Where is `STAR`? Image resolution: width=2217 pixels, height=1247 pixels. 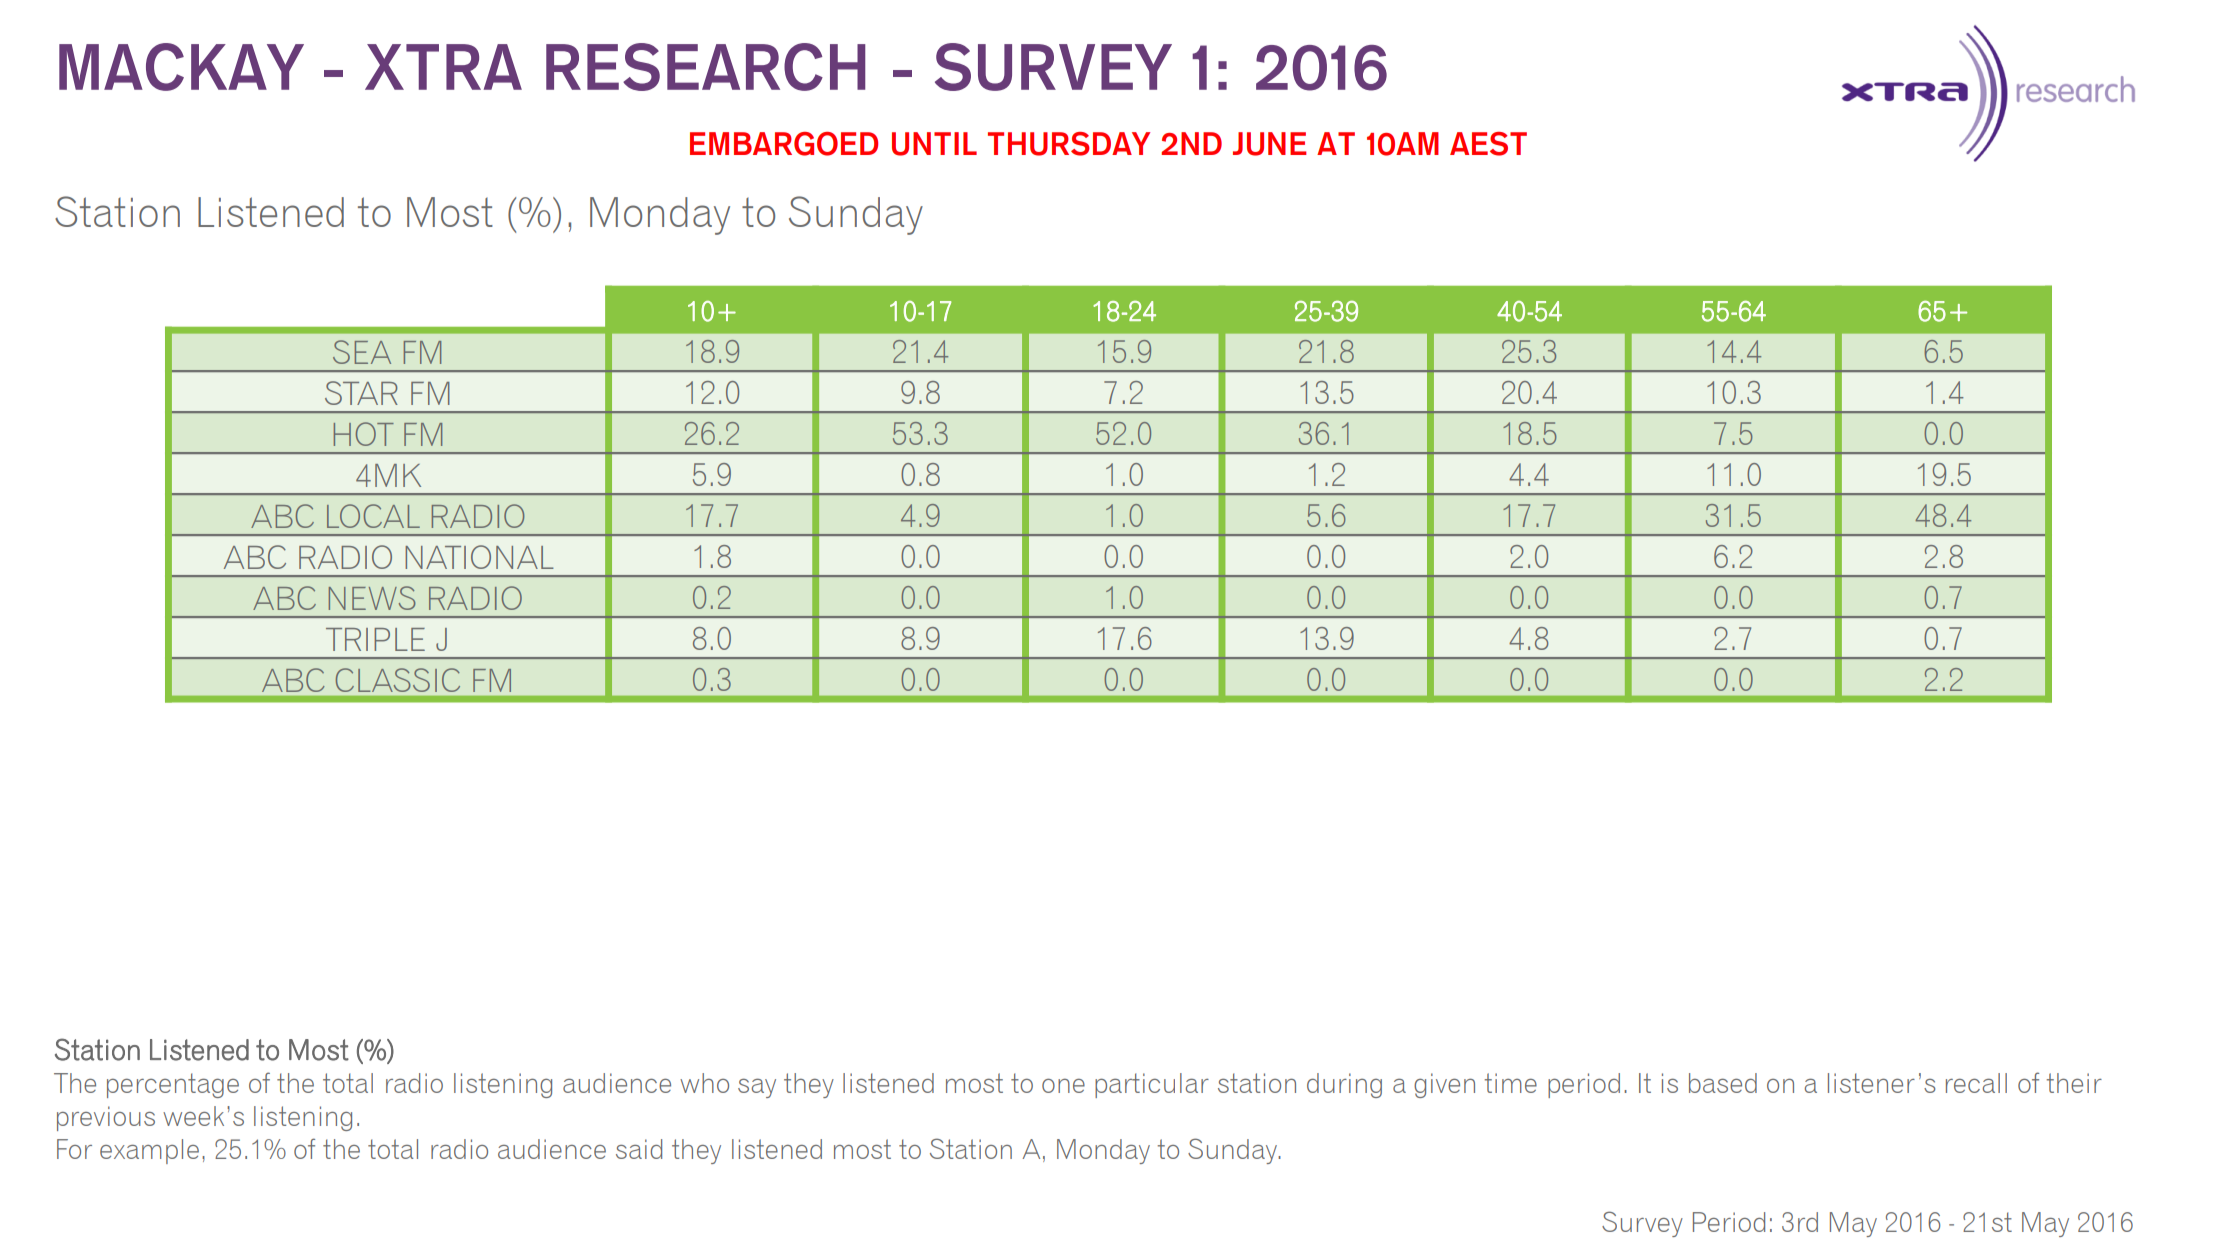
STAR is located at coordinates (361, 393).
